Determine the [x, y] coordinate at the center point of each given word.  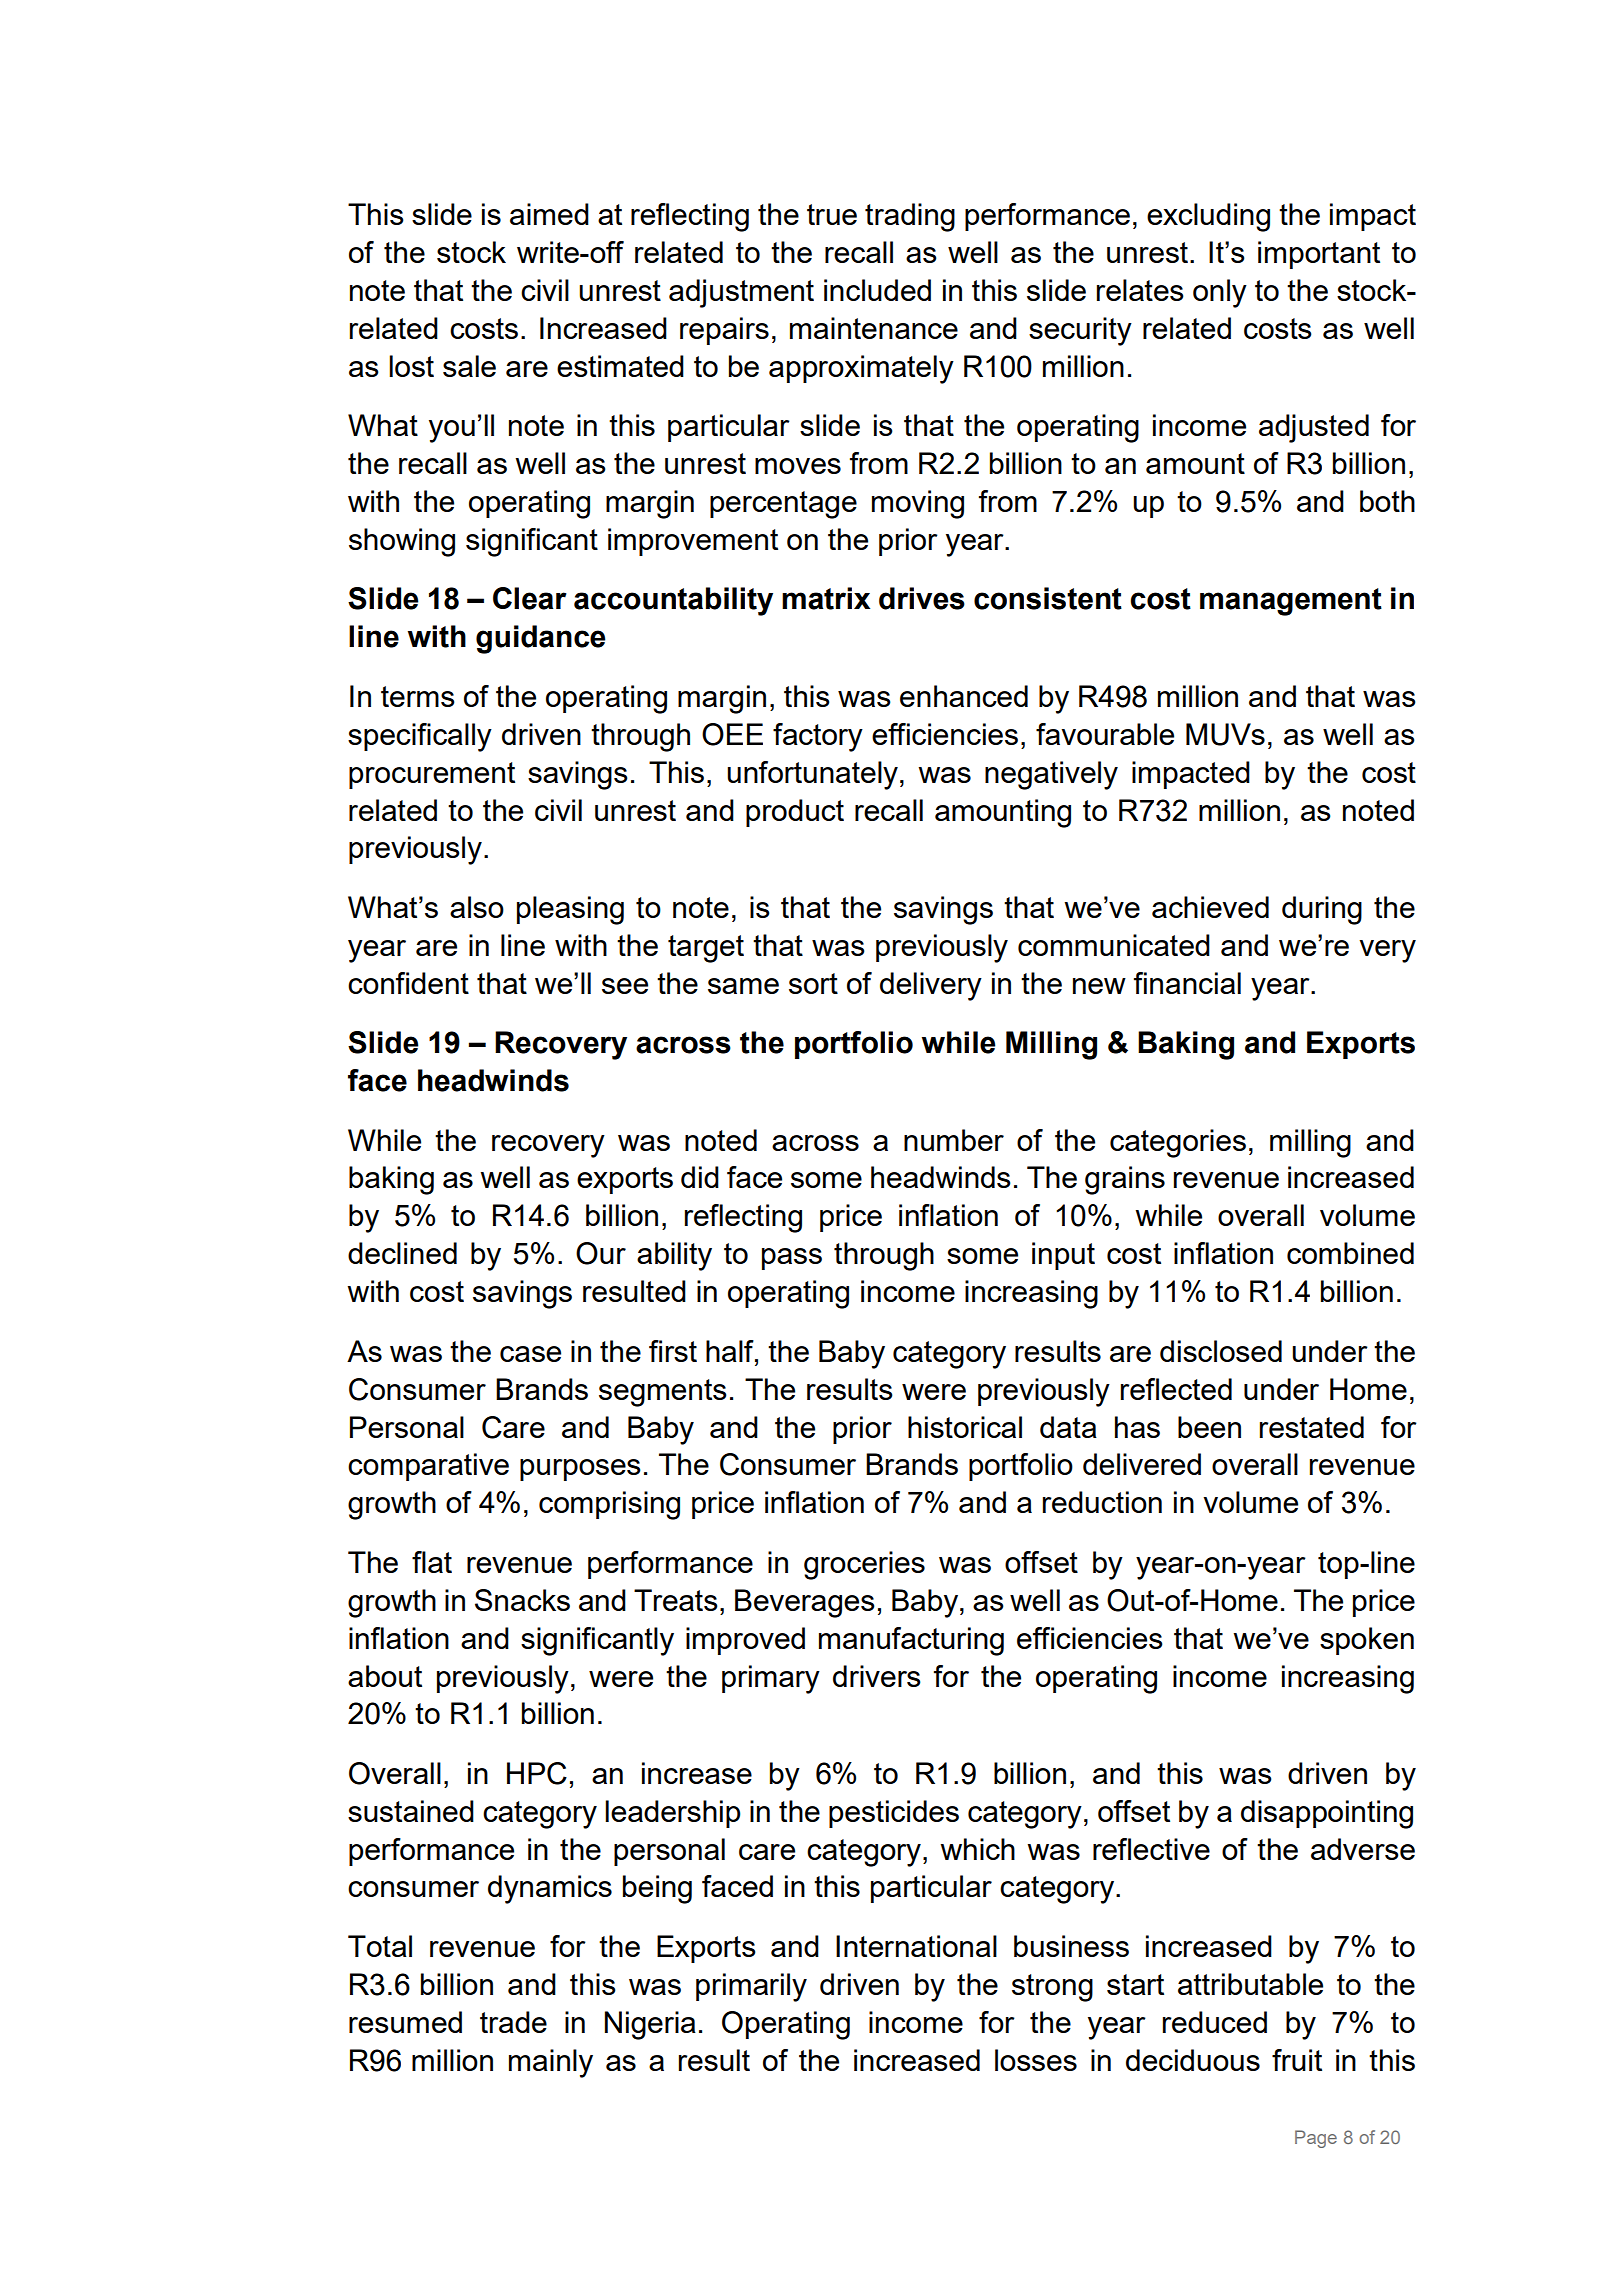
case [530, 1354]
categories [1178, 1143]
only [1220, 293]
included [877, 290]
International [916, 1946]
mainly [551, 2063]
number [954, 1140]
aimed [549, 214]
